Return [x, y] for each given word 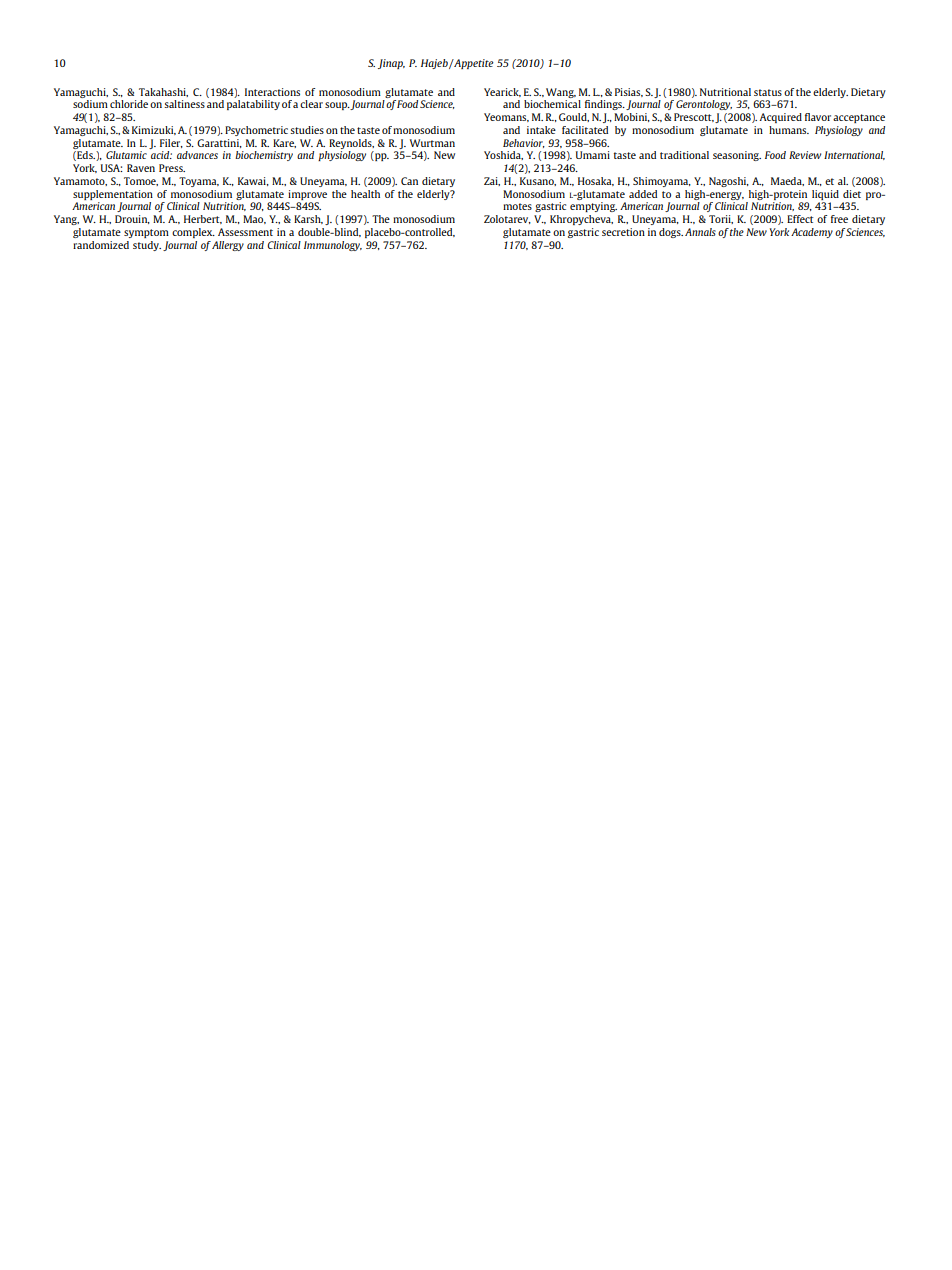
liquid [825, 195]
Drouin [132, 219]
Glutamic [126, 155]
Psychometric [256, 131]
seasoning [737, 156]
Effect [800, 219]
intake [541, 130]
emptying [593, 207]
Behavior [524, 143]
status [768, 92]
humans [789, 130]
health [365, 194]
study [147, 246]
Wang [561, 93]
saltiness [184, 104]
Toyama [199, 182]
